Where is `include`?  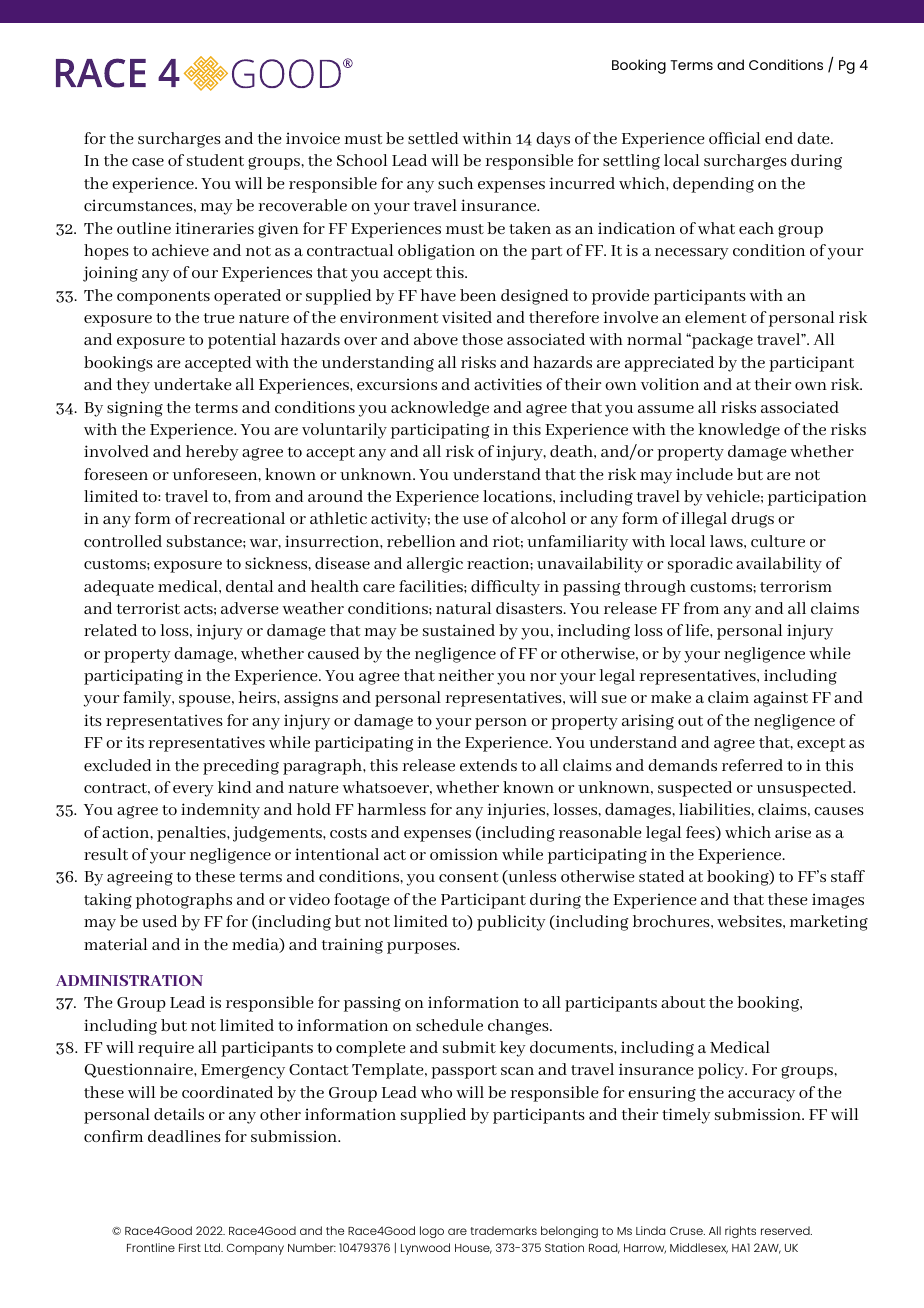
include is located at coordinates (704, 474).
